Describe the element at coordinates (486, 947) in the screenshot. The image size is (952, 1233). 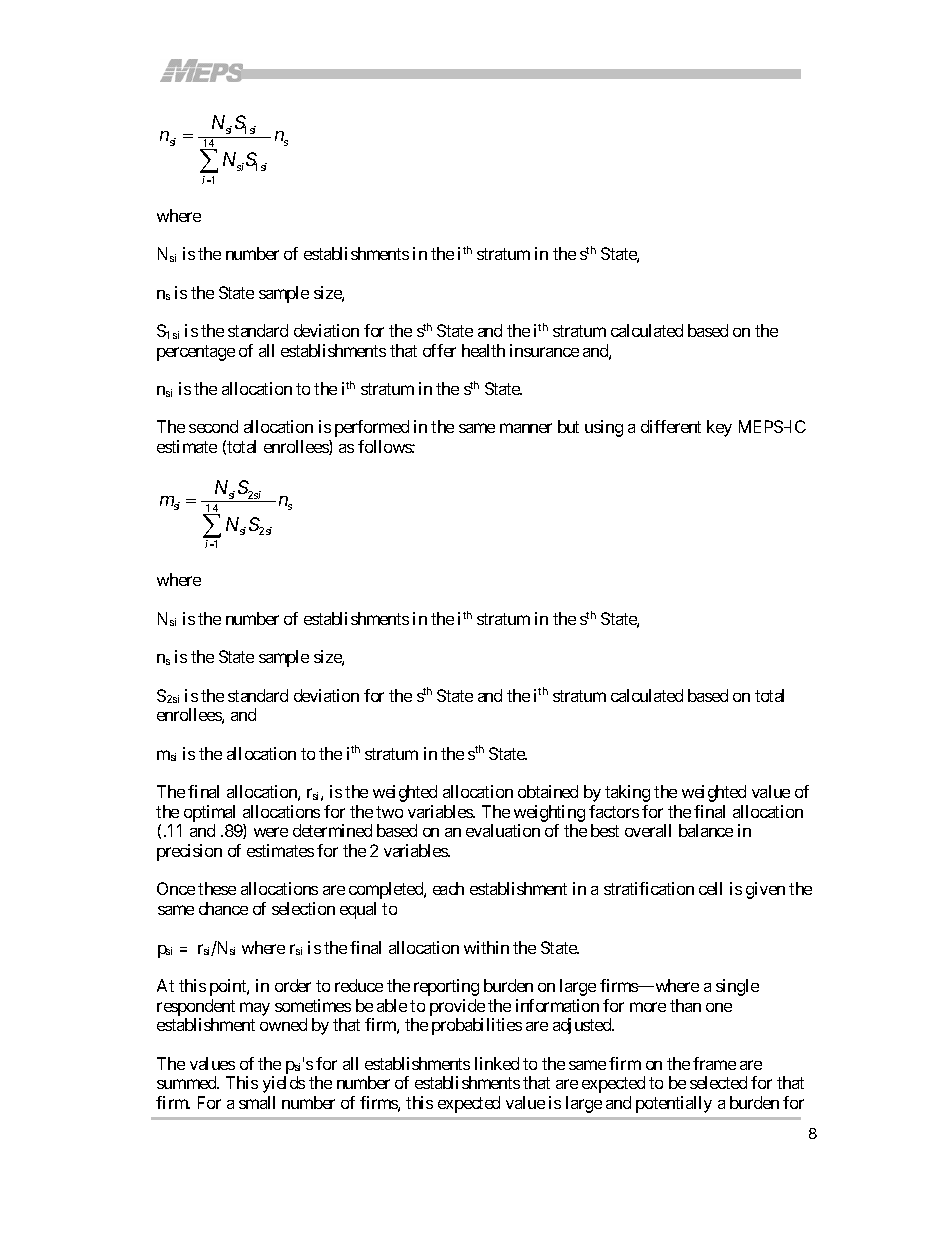
I see `within` at that location.
